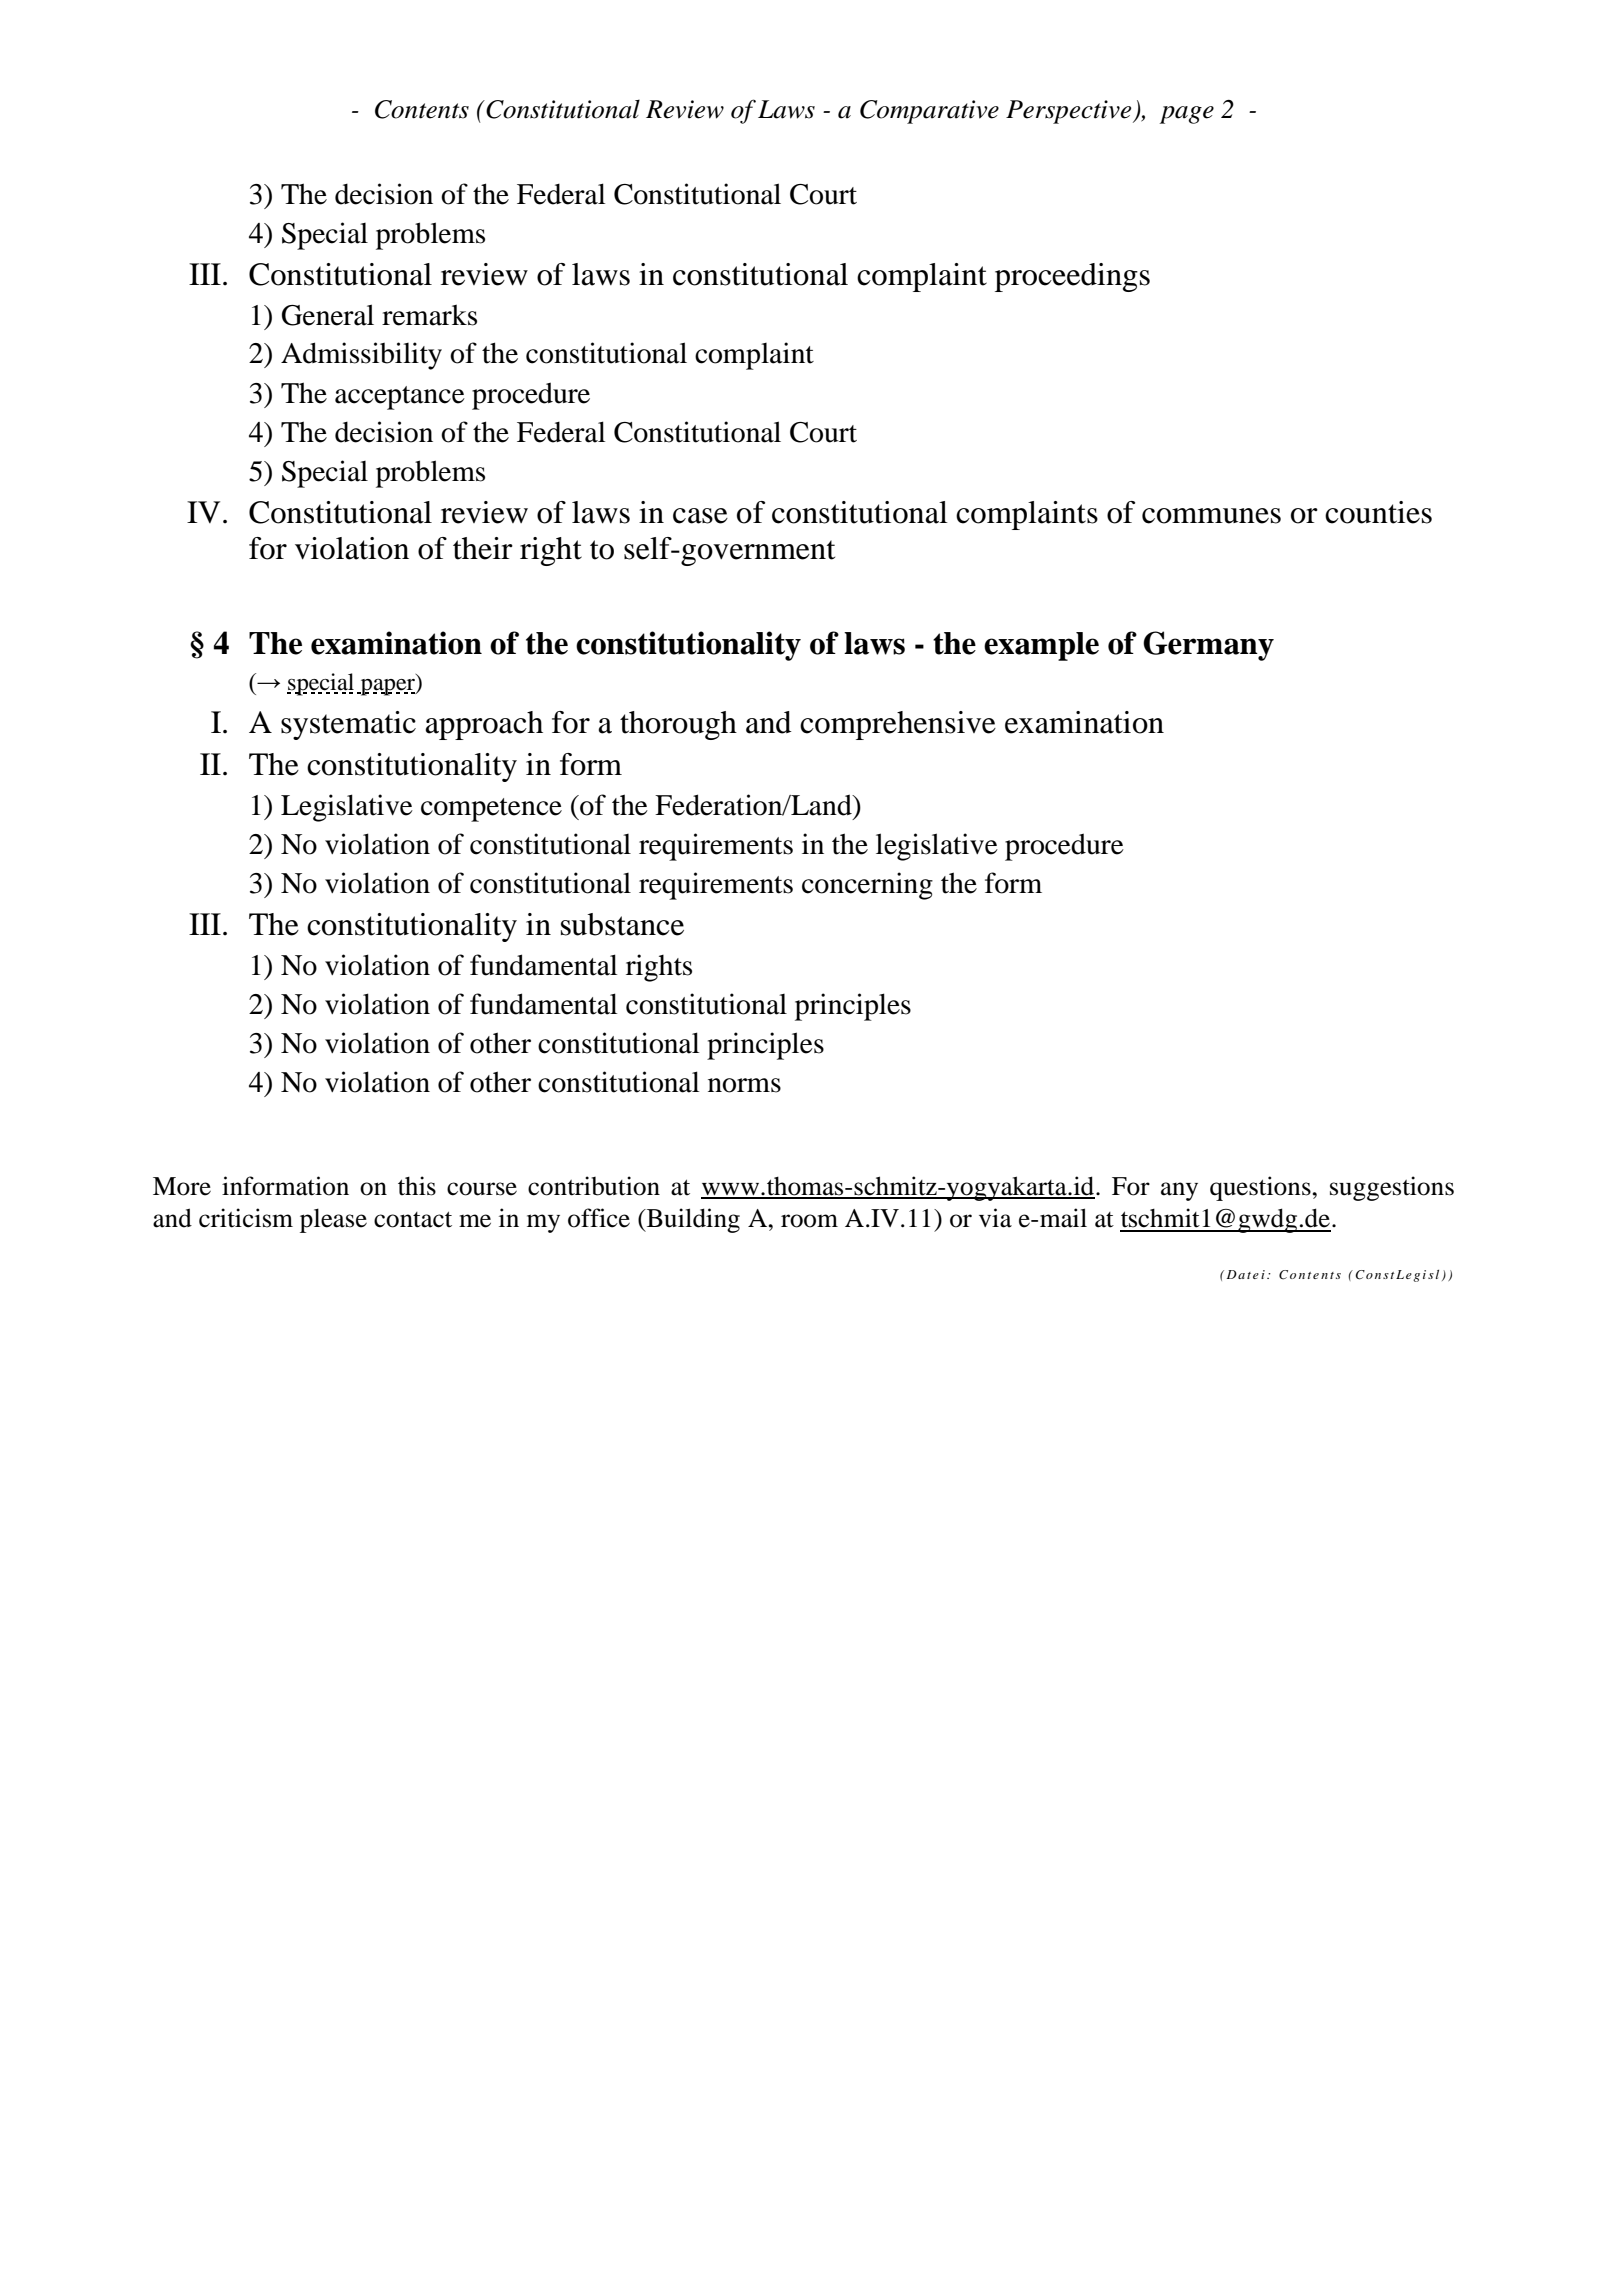 Image resolution: width=1608 pixels, height=2275 pixels. What do you see at coordinates (867, 886) in the screenshot?
I see `concerning` at bounding box center [867, 886].
